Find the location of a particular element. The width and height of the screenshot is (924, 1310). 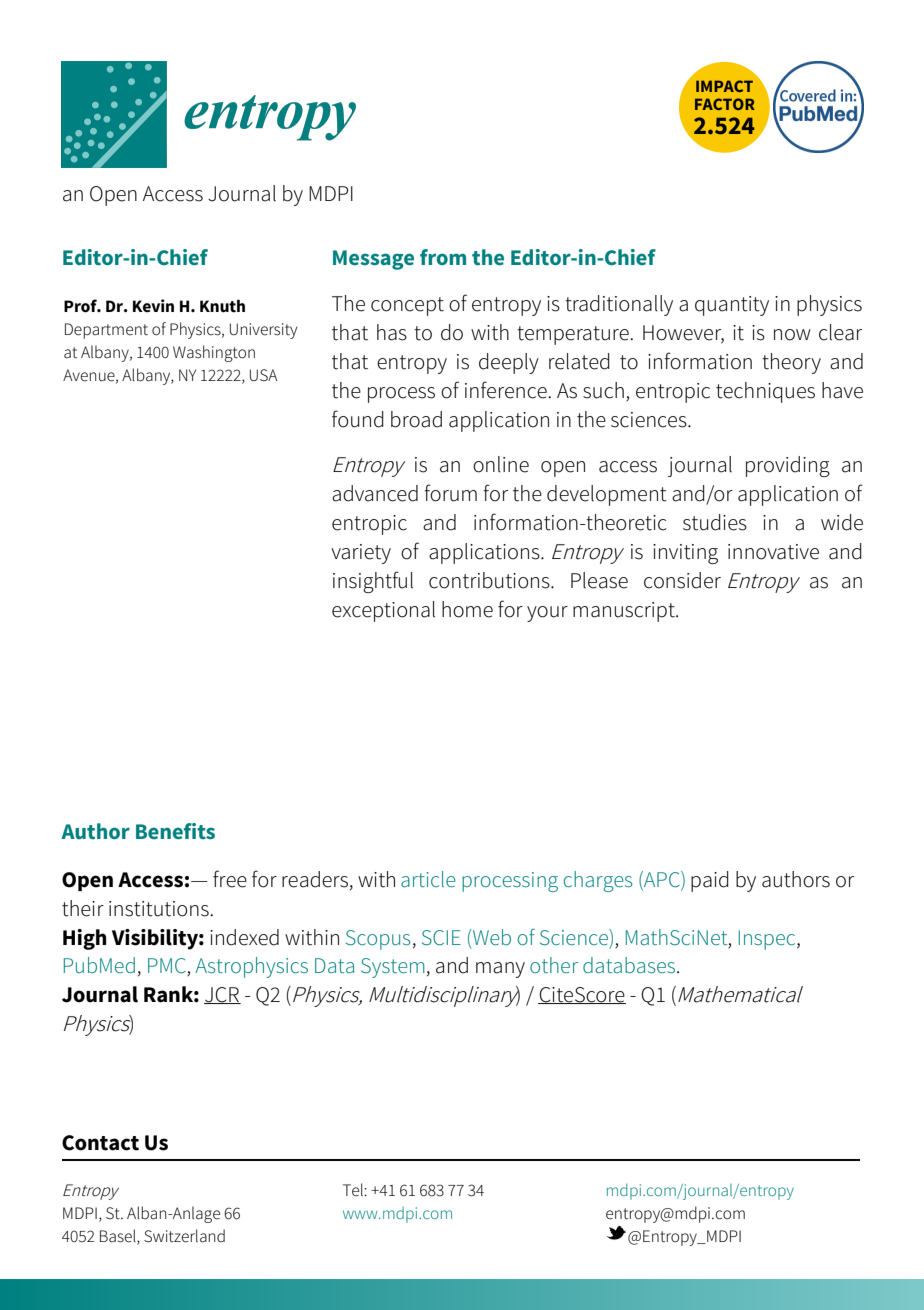

providing is located at coordinates (788, 466).
